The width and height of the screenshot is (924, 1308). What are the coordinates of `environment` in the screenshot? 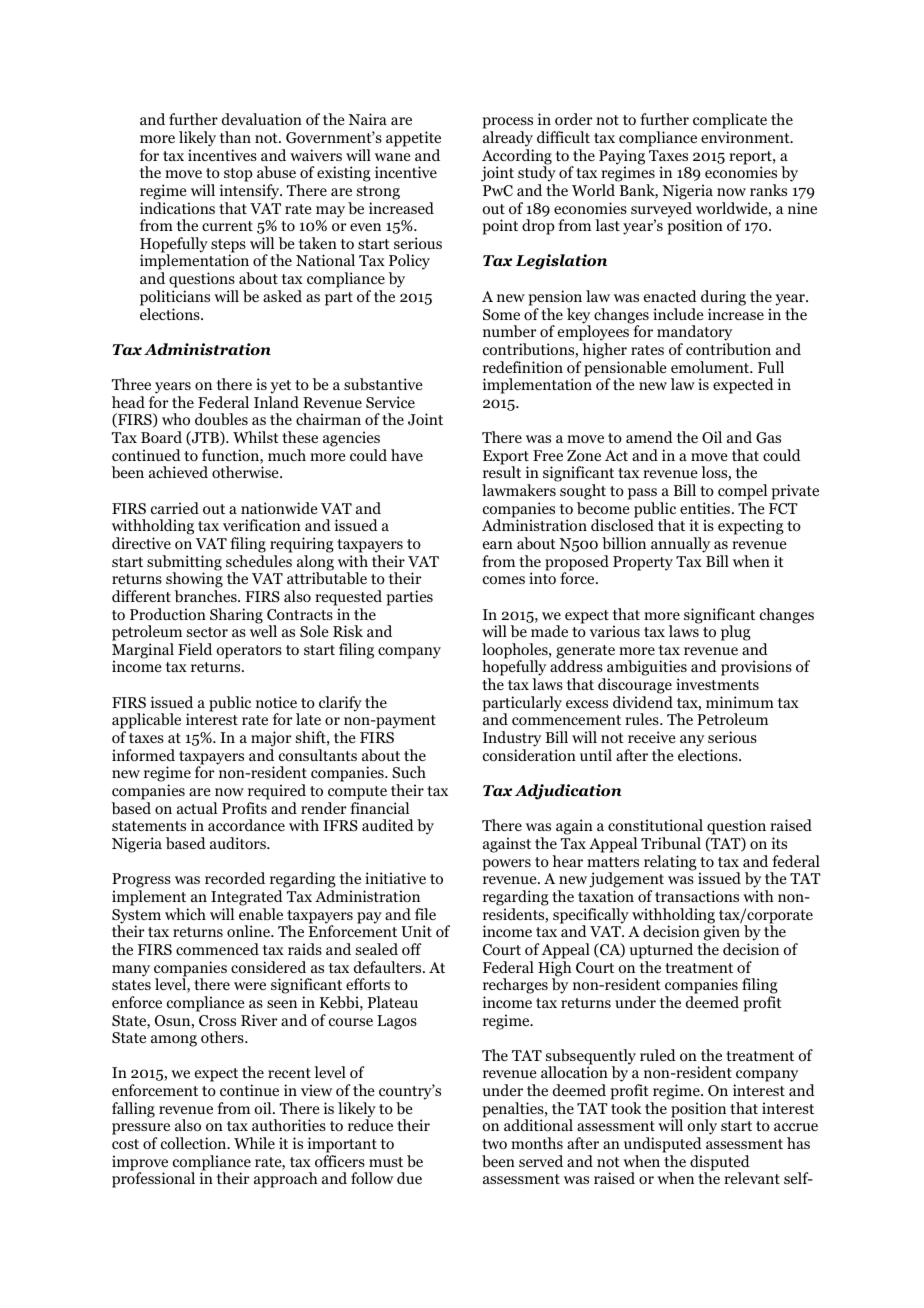 It's located at (746, 137).
